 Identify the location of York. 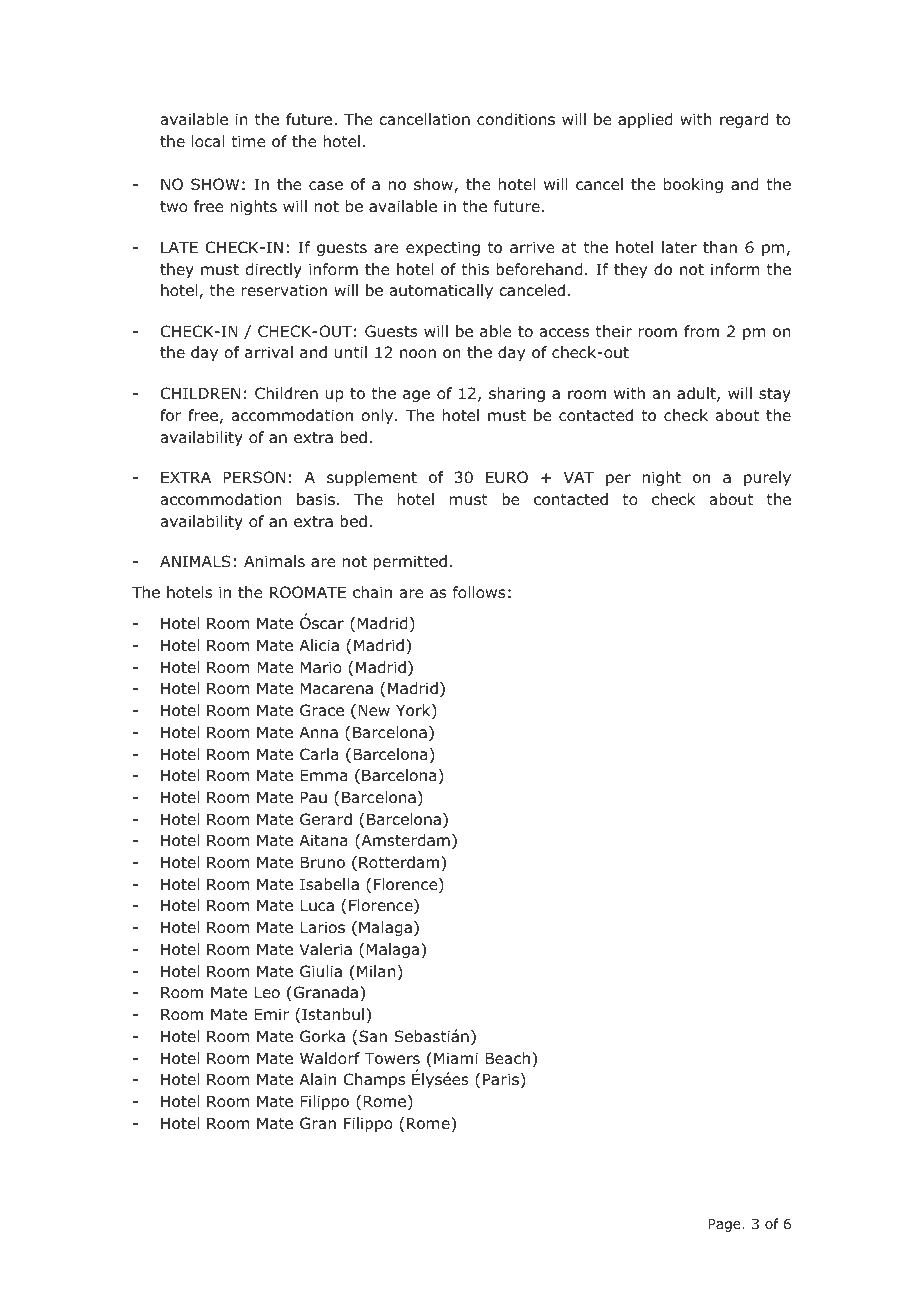
(414, 711).
